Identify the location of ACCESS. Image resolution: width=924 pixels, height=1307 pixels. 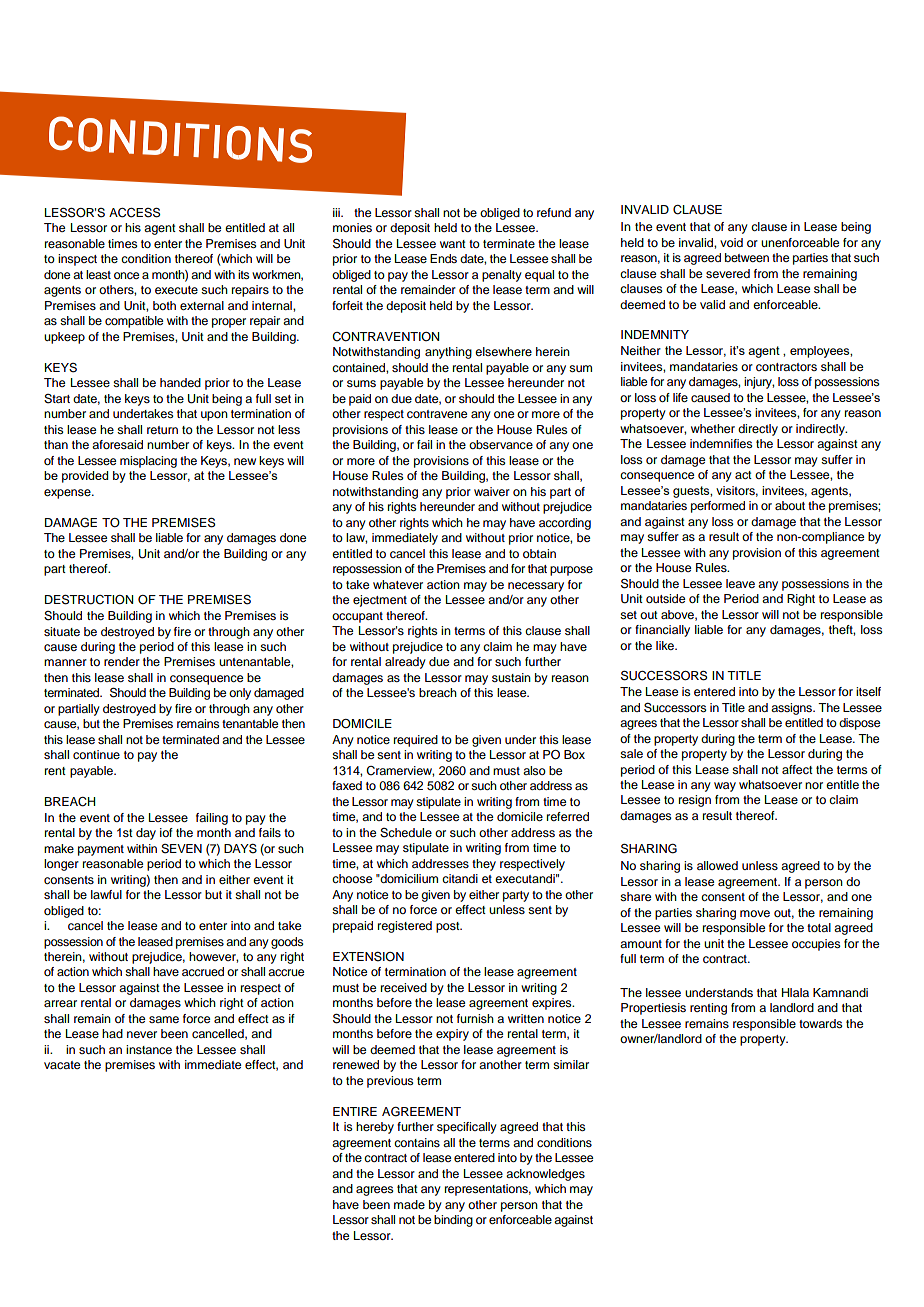
(134, 212).
